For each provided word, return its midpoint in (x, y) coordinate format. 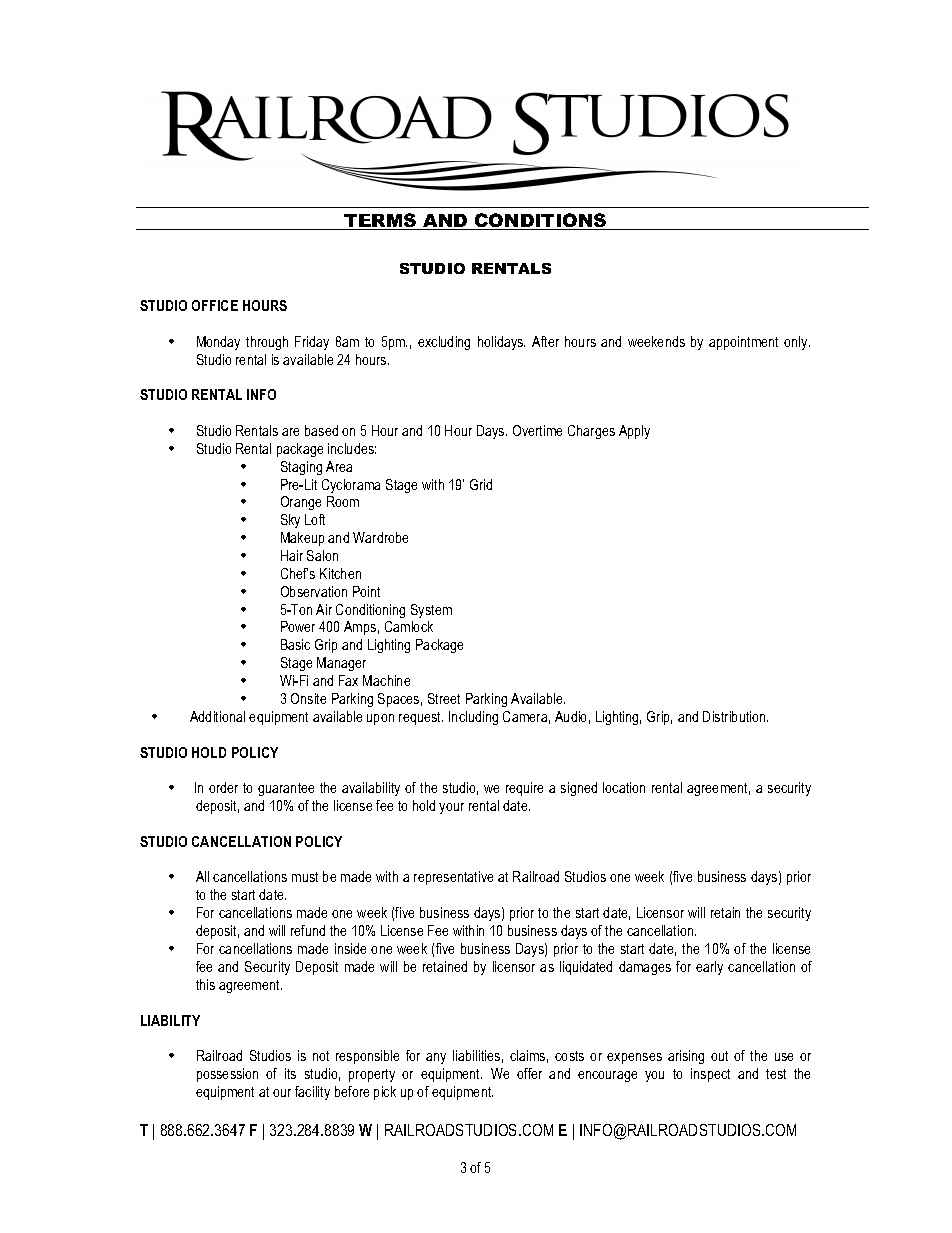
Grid (481, 484)
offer (529, 1073)
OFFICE (215, 305)
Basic (295, 644)
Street (444, 698)
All (202, 876)
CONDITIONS (541, 221)
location (624, 787)
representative (453, 878)
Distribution (735, 716)
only (797, 343)
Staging (301, 468)
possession (227, 1075)
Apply (634, 432)
